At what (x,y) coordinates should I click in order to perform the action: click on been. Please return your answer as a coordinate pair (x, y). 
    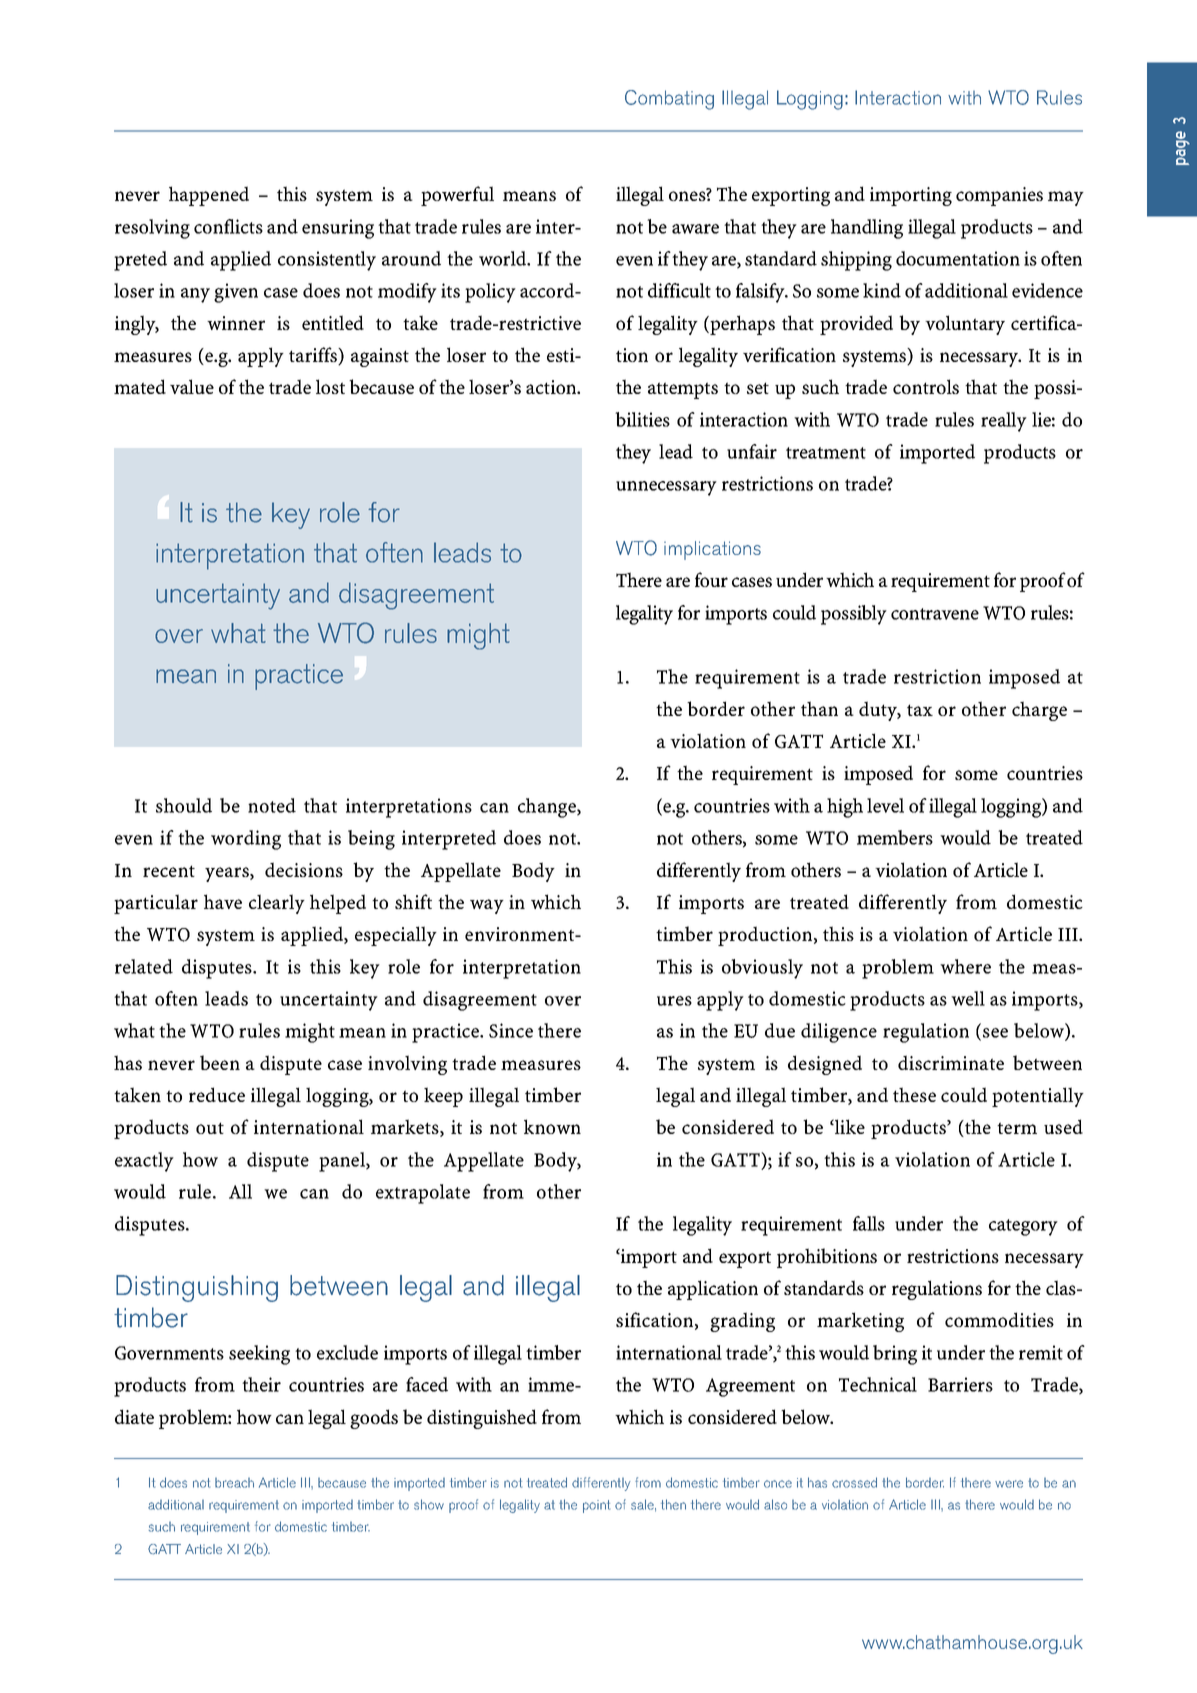
    Looking at the image, I should click on (220, 1062).
